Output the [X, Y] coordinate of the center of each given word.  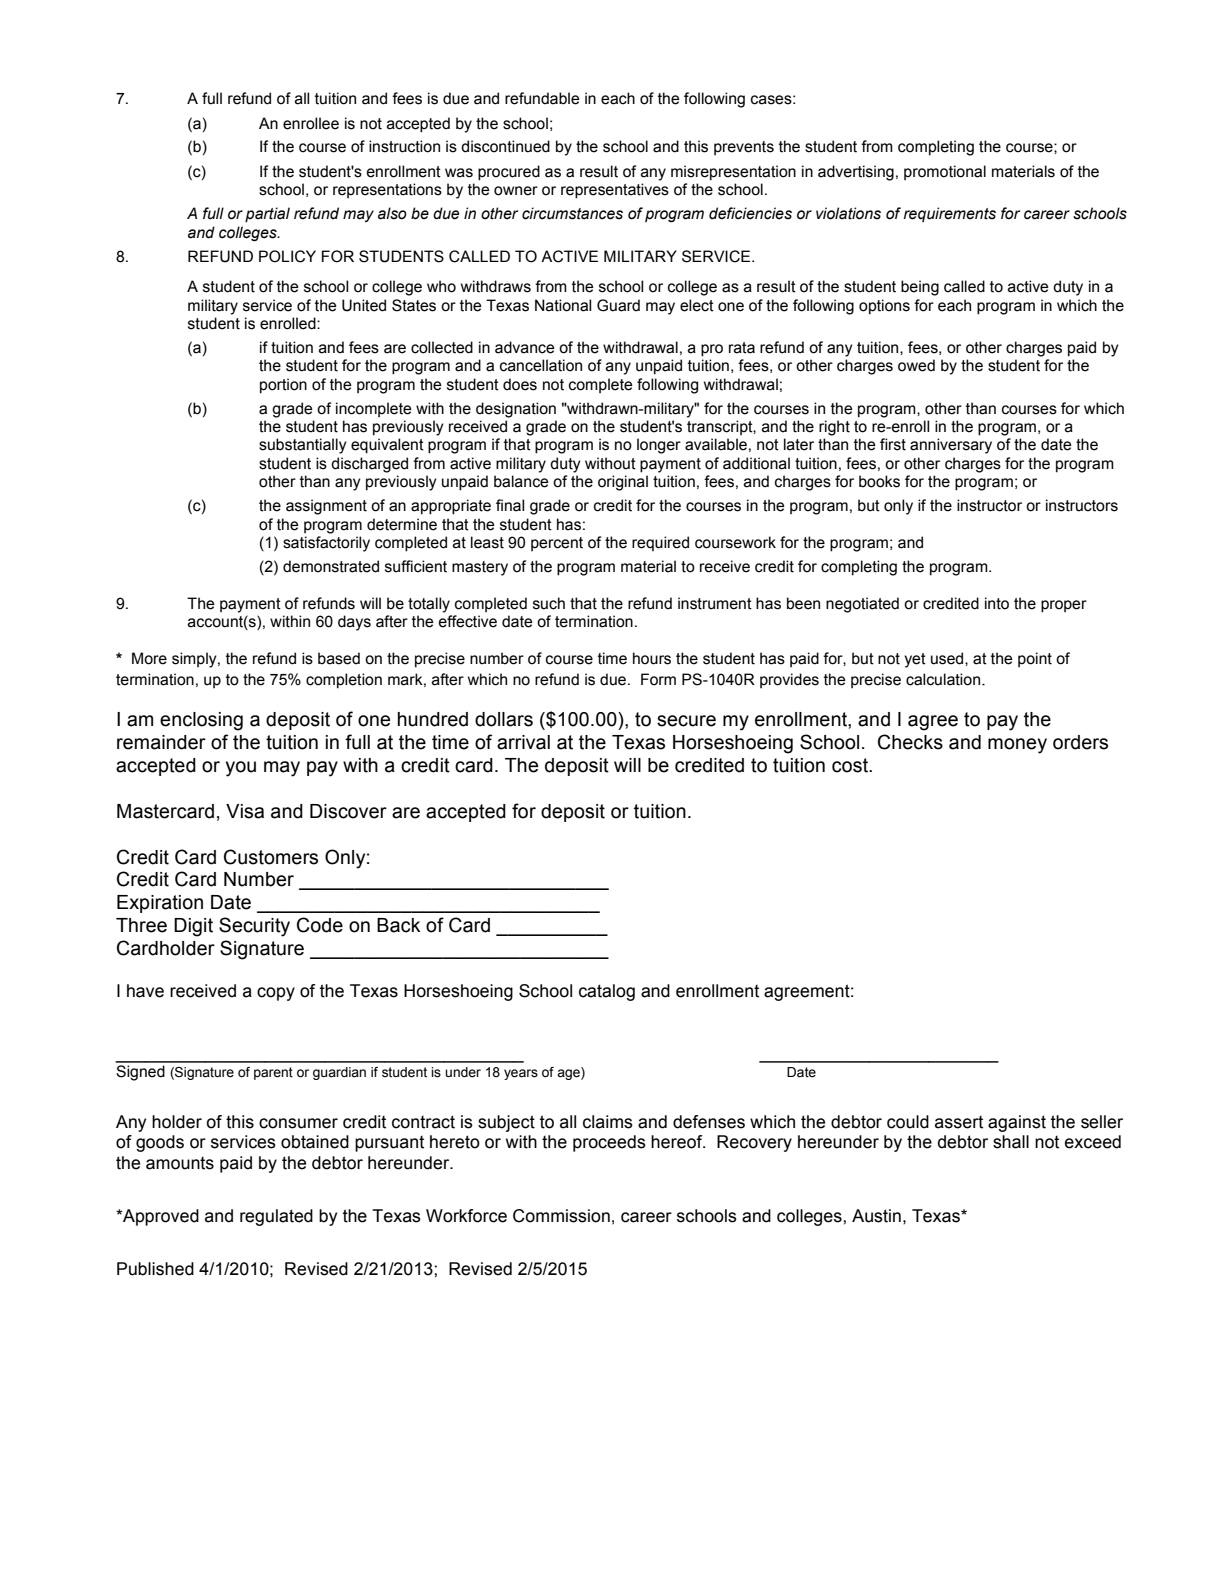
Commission [561, 1216]
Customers [271, 857]
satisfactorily [326, 544]
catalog [607, 992]
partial [267, 215]
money [1017, 746]
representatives [615, 191]
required [660, 543]
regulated [276, 1217]
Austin [876, 1216]
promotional [945, 172]
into [997, 603]
